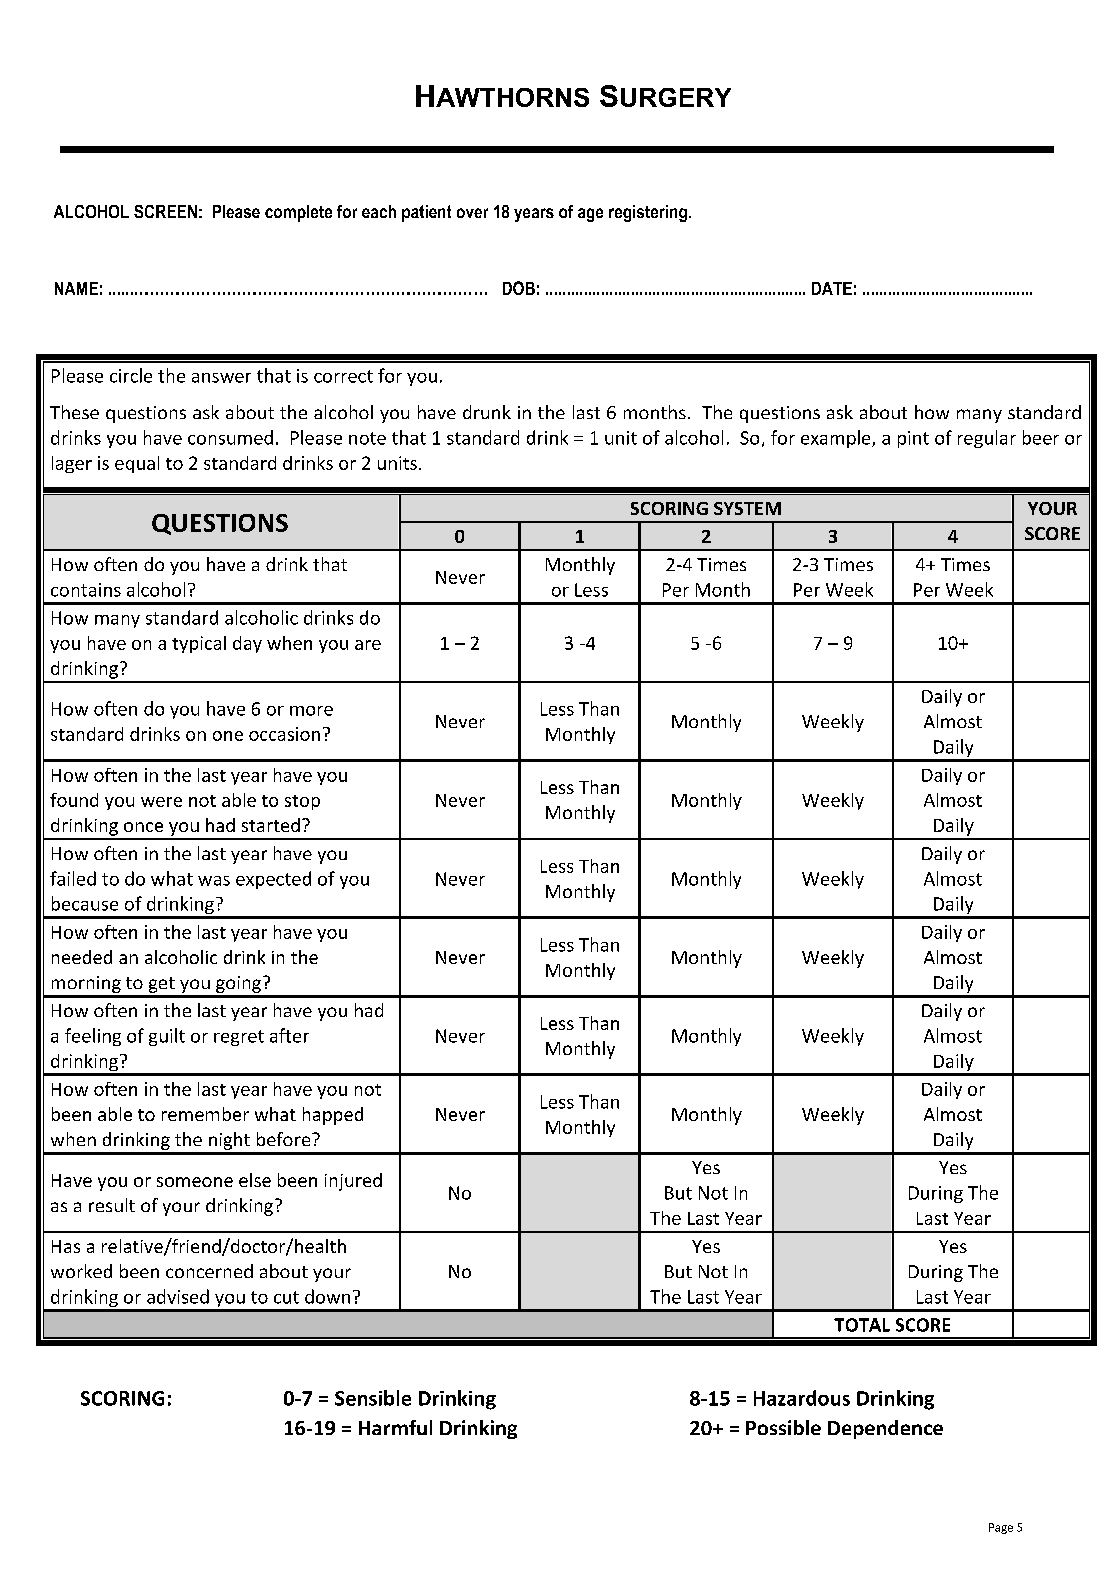 This screenshot has width=1119, height=1583. Describe the element at coordinates (519, 288) in the screenshot. I see `DOB` at that location.
